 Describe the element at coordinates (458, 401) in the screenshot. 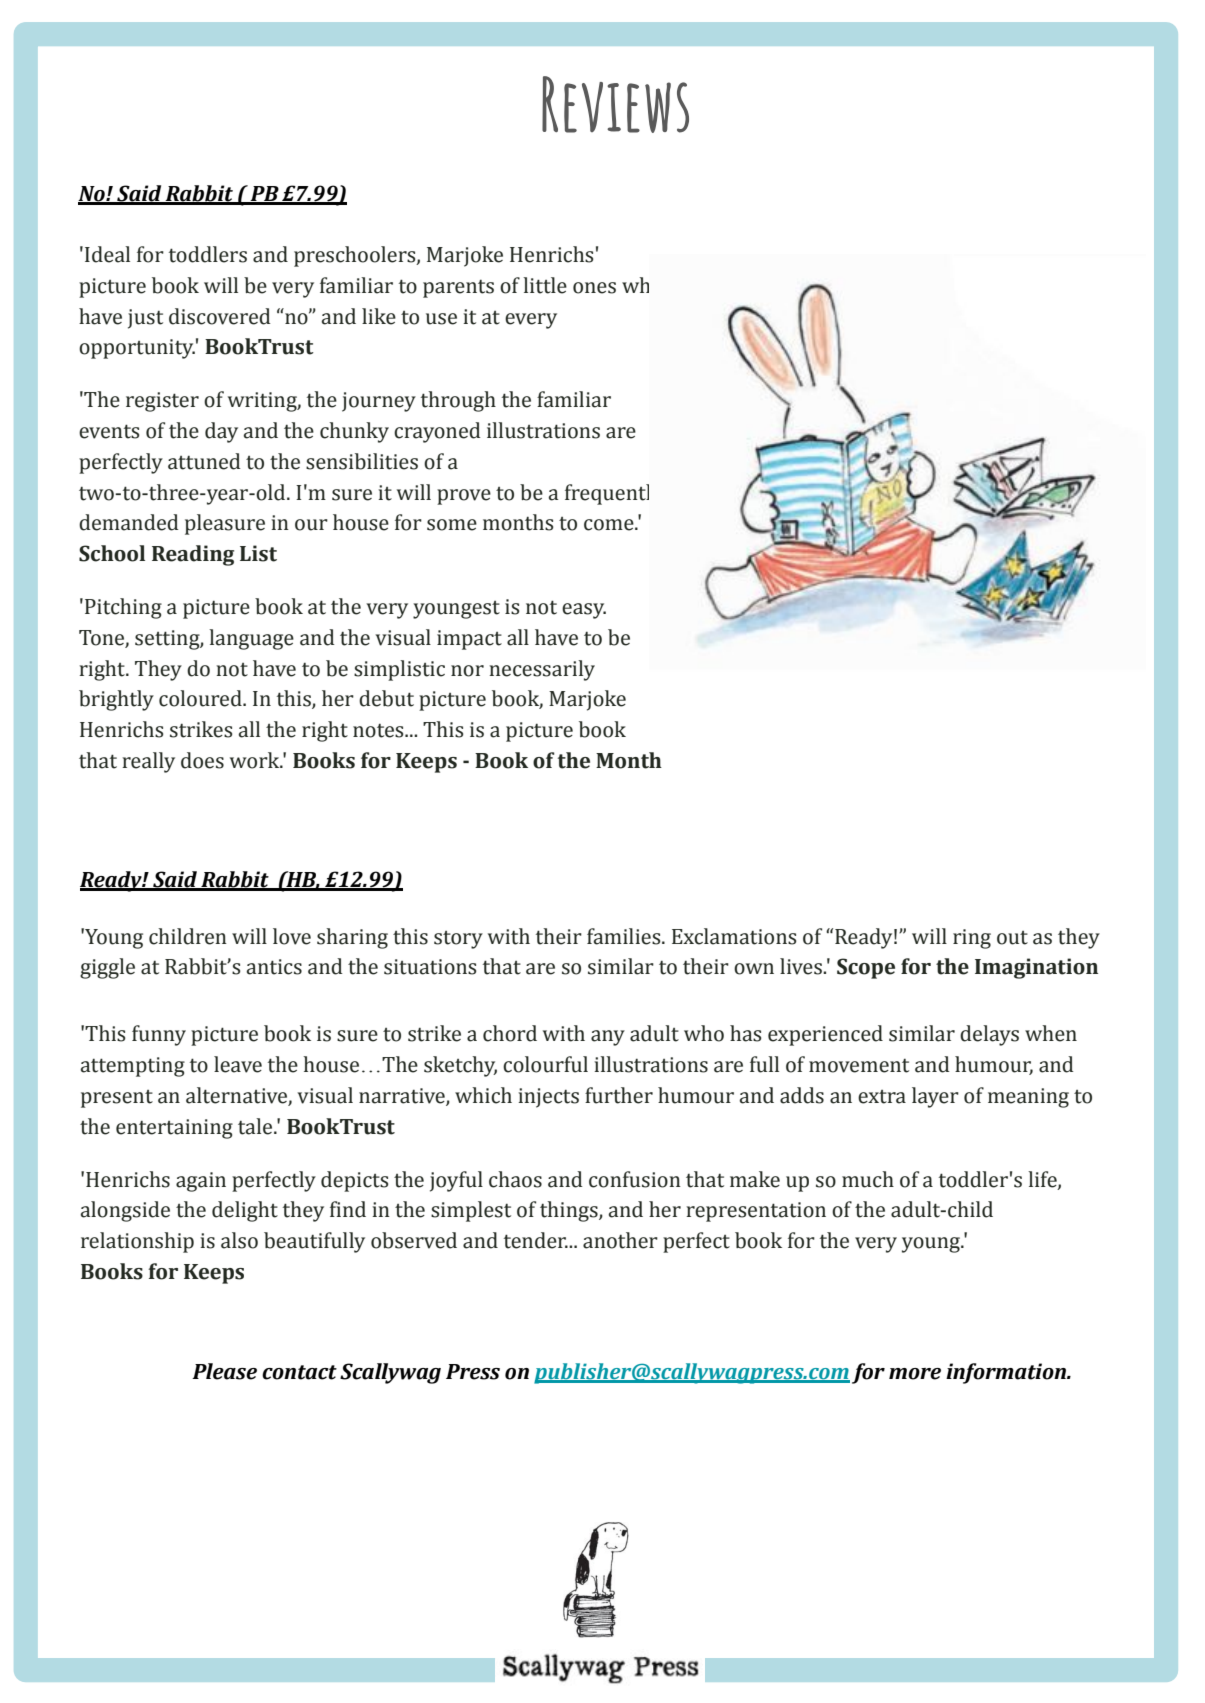

I see `through` at that location.
